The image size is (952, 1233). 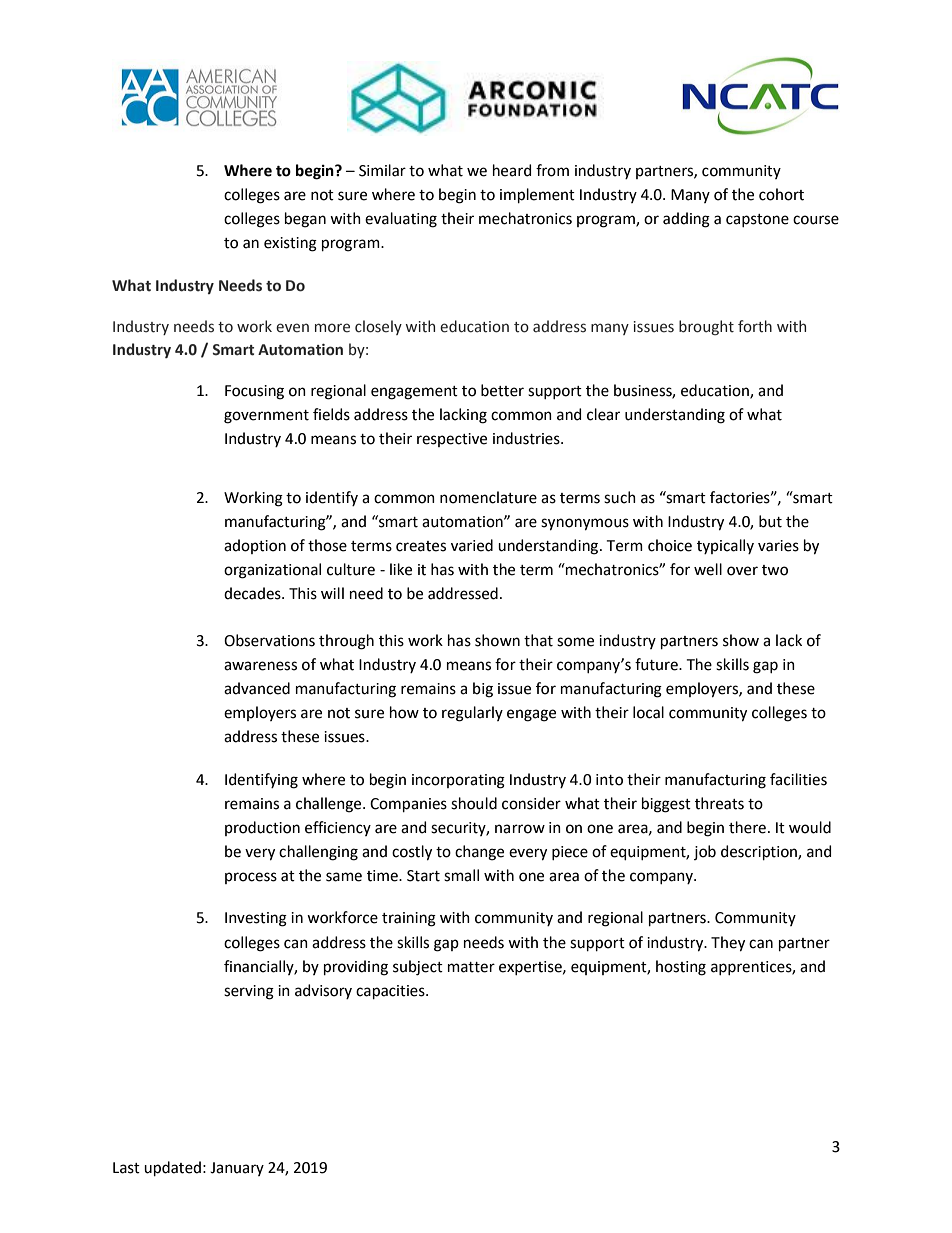 What do you see at coordinates (461, 875) in the screenshot?
I see `small` at bounding box center [461, 875].
